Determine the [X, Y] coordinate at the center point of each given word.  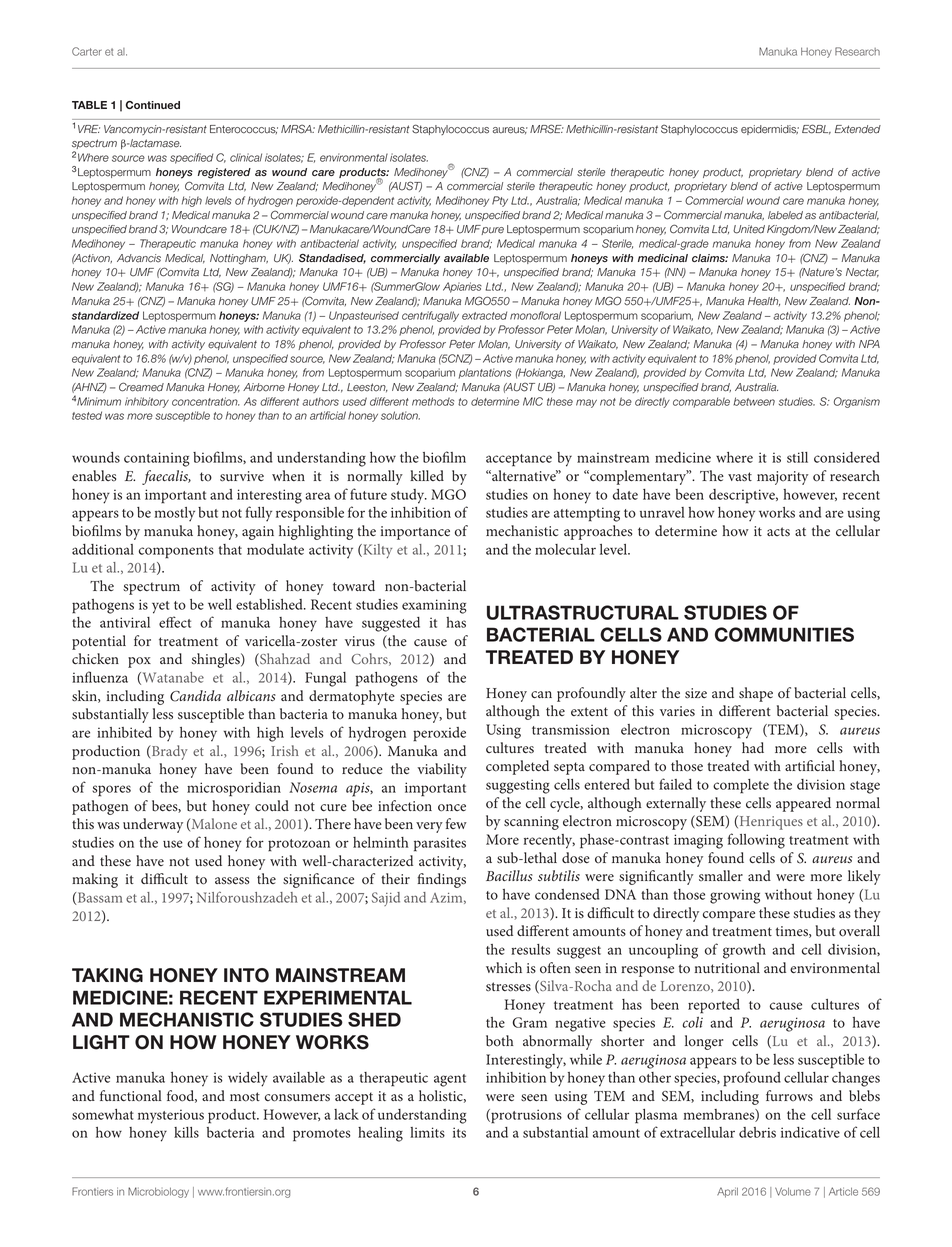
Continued [153, 105]
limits [427, 1132]
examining [434, 606]
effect [175, 622]
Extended [858, 129]
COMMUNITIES [784, 634]
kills [186, 1132]
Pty [500, 201]
